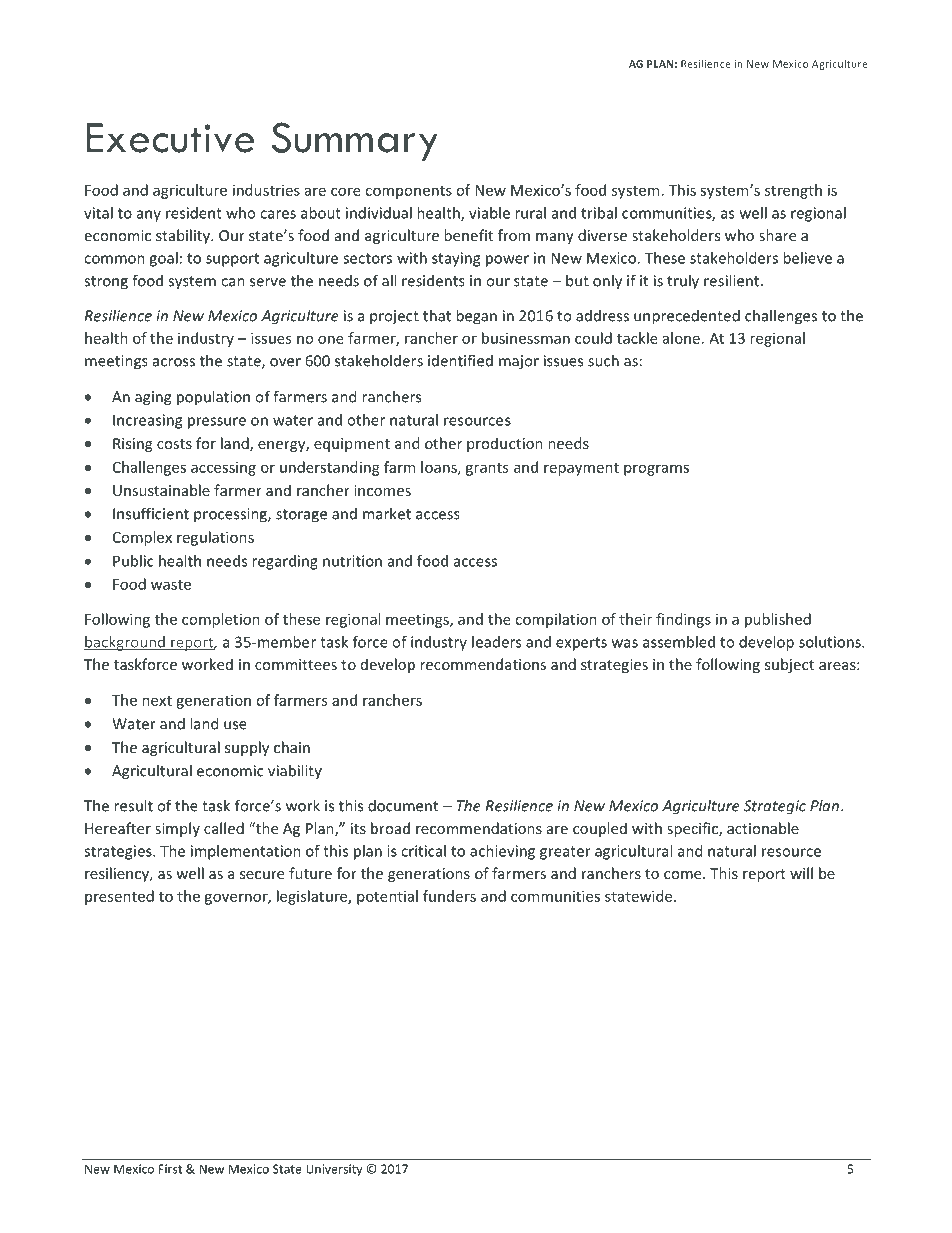 The height and width of the screenshot is (1233, 952). Describe the element at coordinates (775, 807) in the screenshot. I see `Strategic` at that location.
